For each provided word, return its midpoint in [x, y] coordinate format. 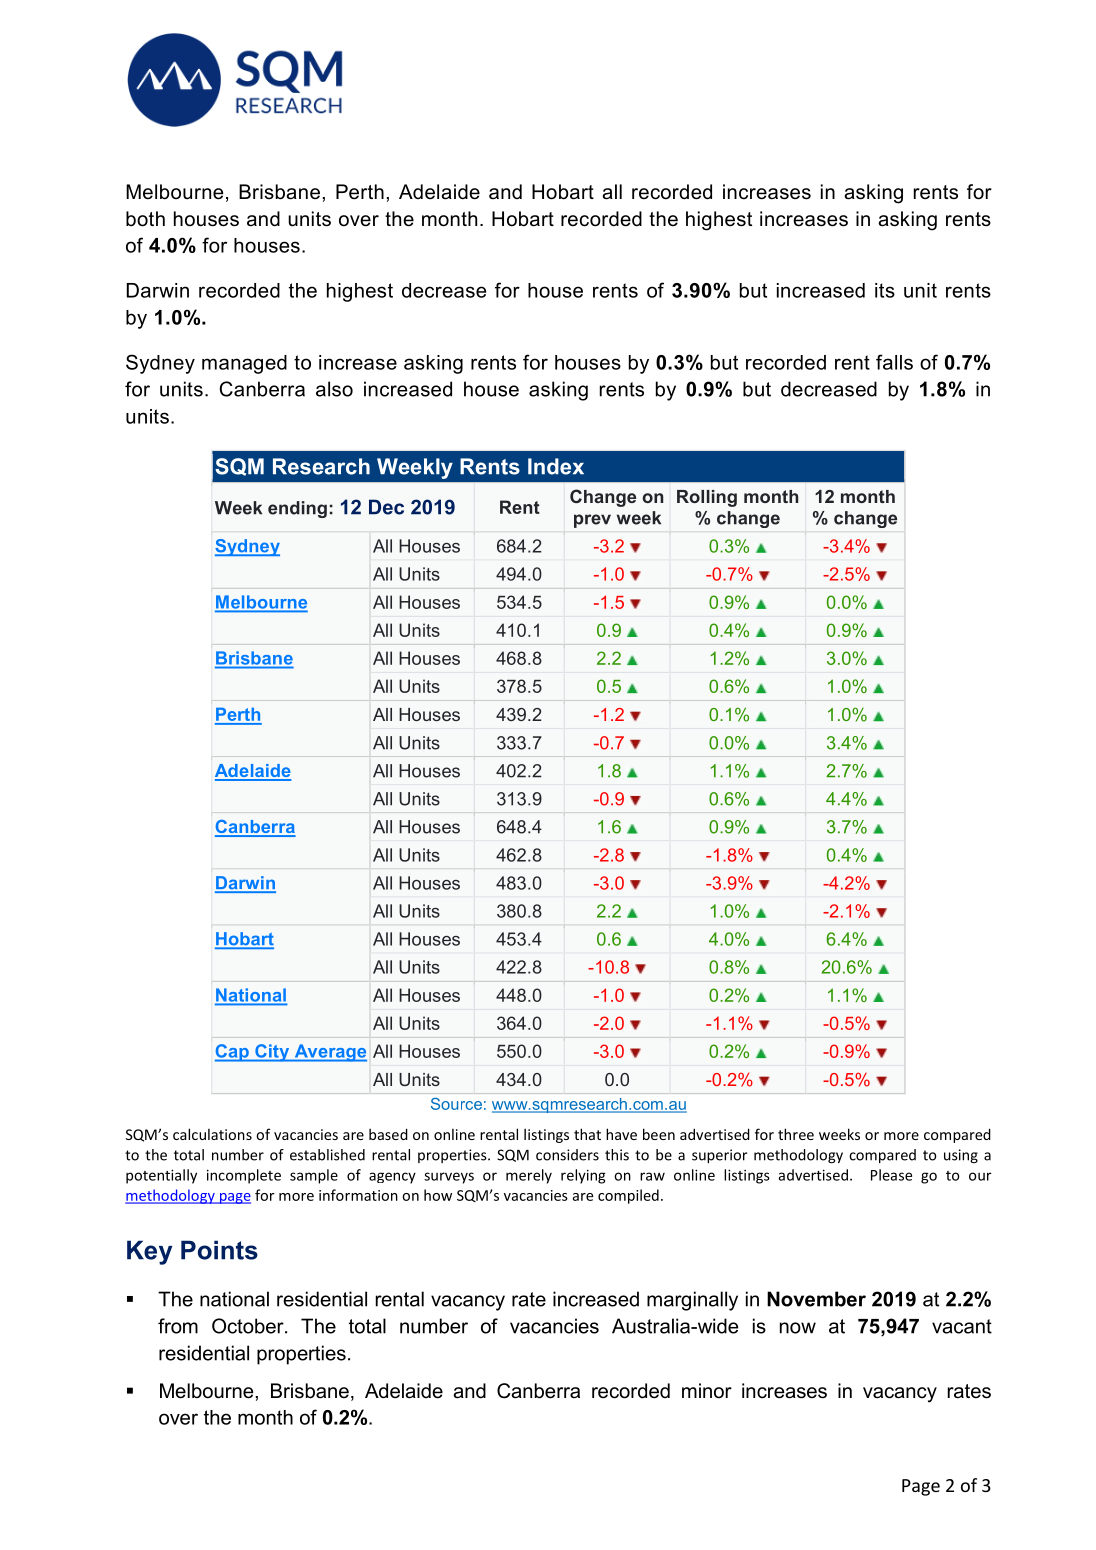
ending [297, 509]
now [798, 1328]
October [249, 1326]
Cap [233, 1053]
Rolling [707, 498]
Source [456, 1104]
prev [592, 521]
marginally [692, 1301]
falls [894, 362]
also [334, 389]
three [796, 1134]
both [145, 219]
